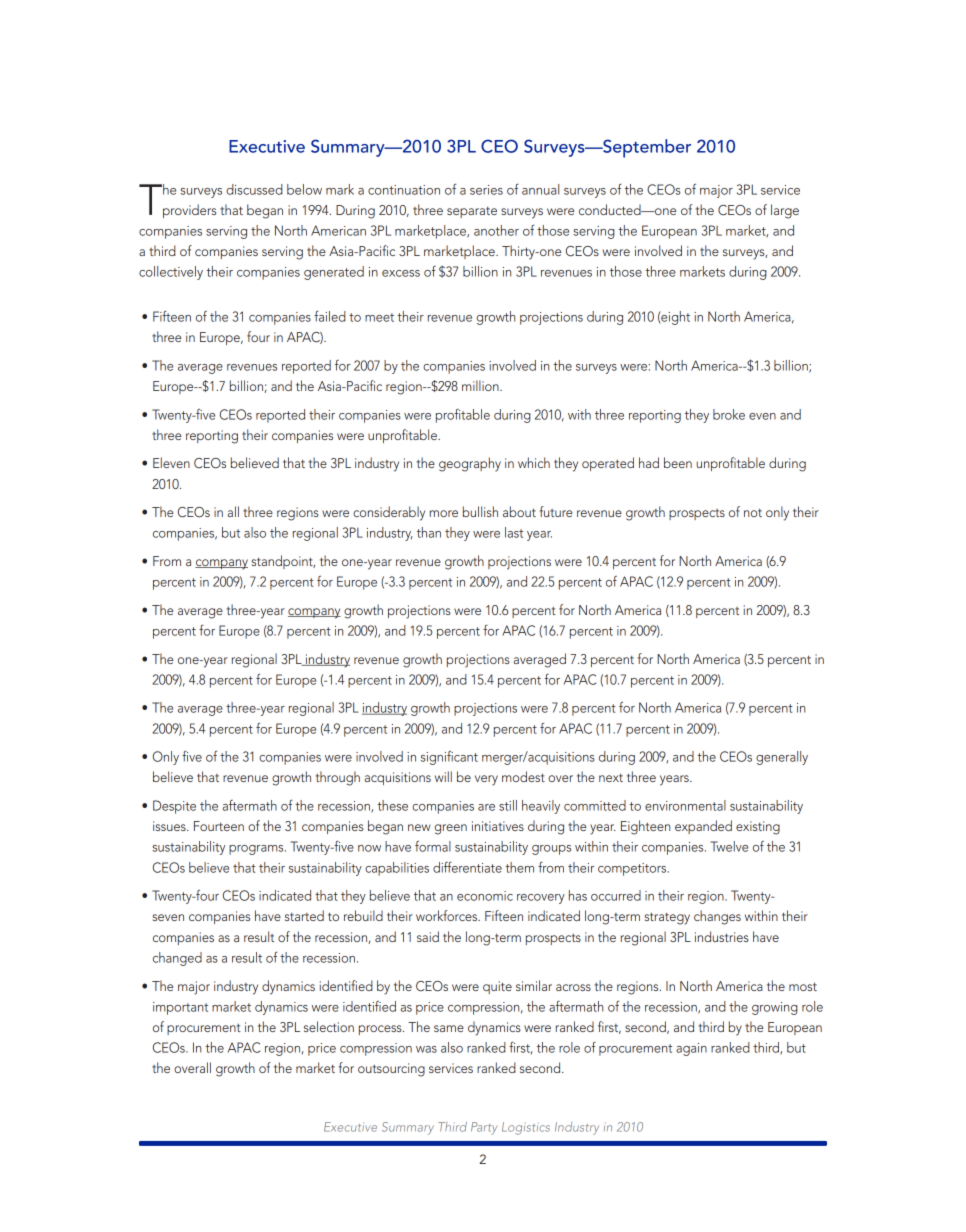 This document has height=1232, width=966. I want to click on discussed, so click(254, 189).
